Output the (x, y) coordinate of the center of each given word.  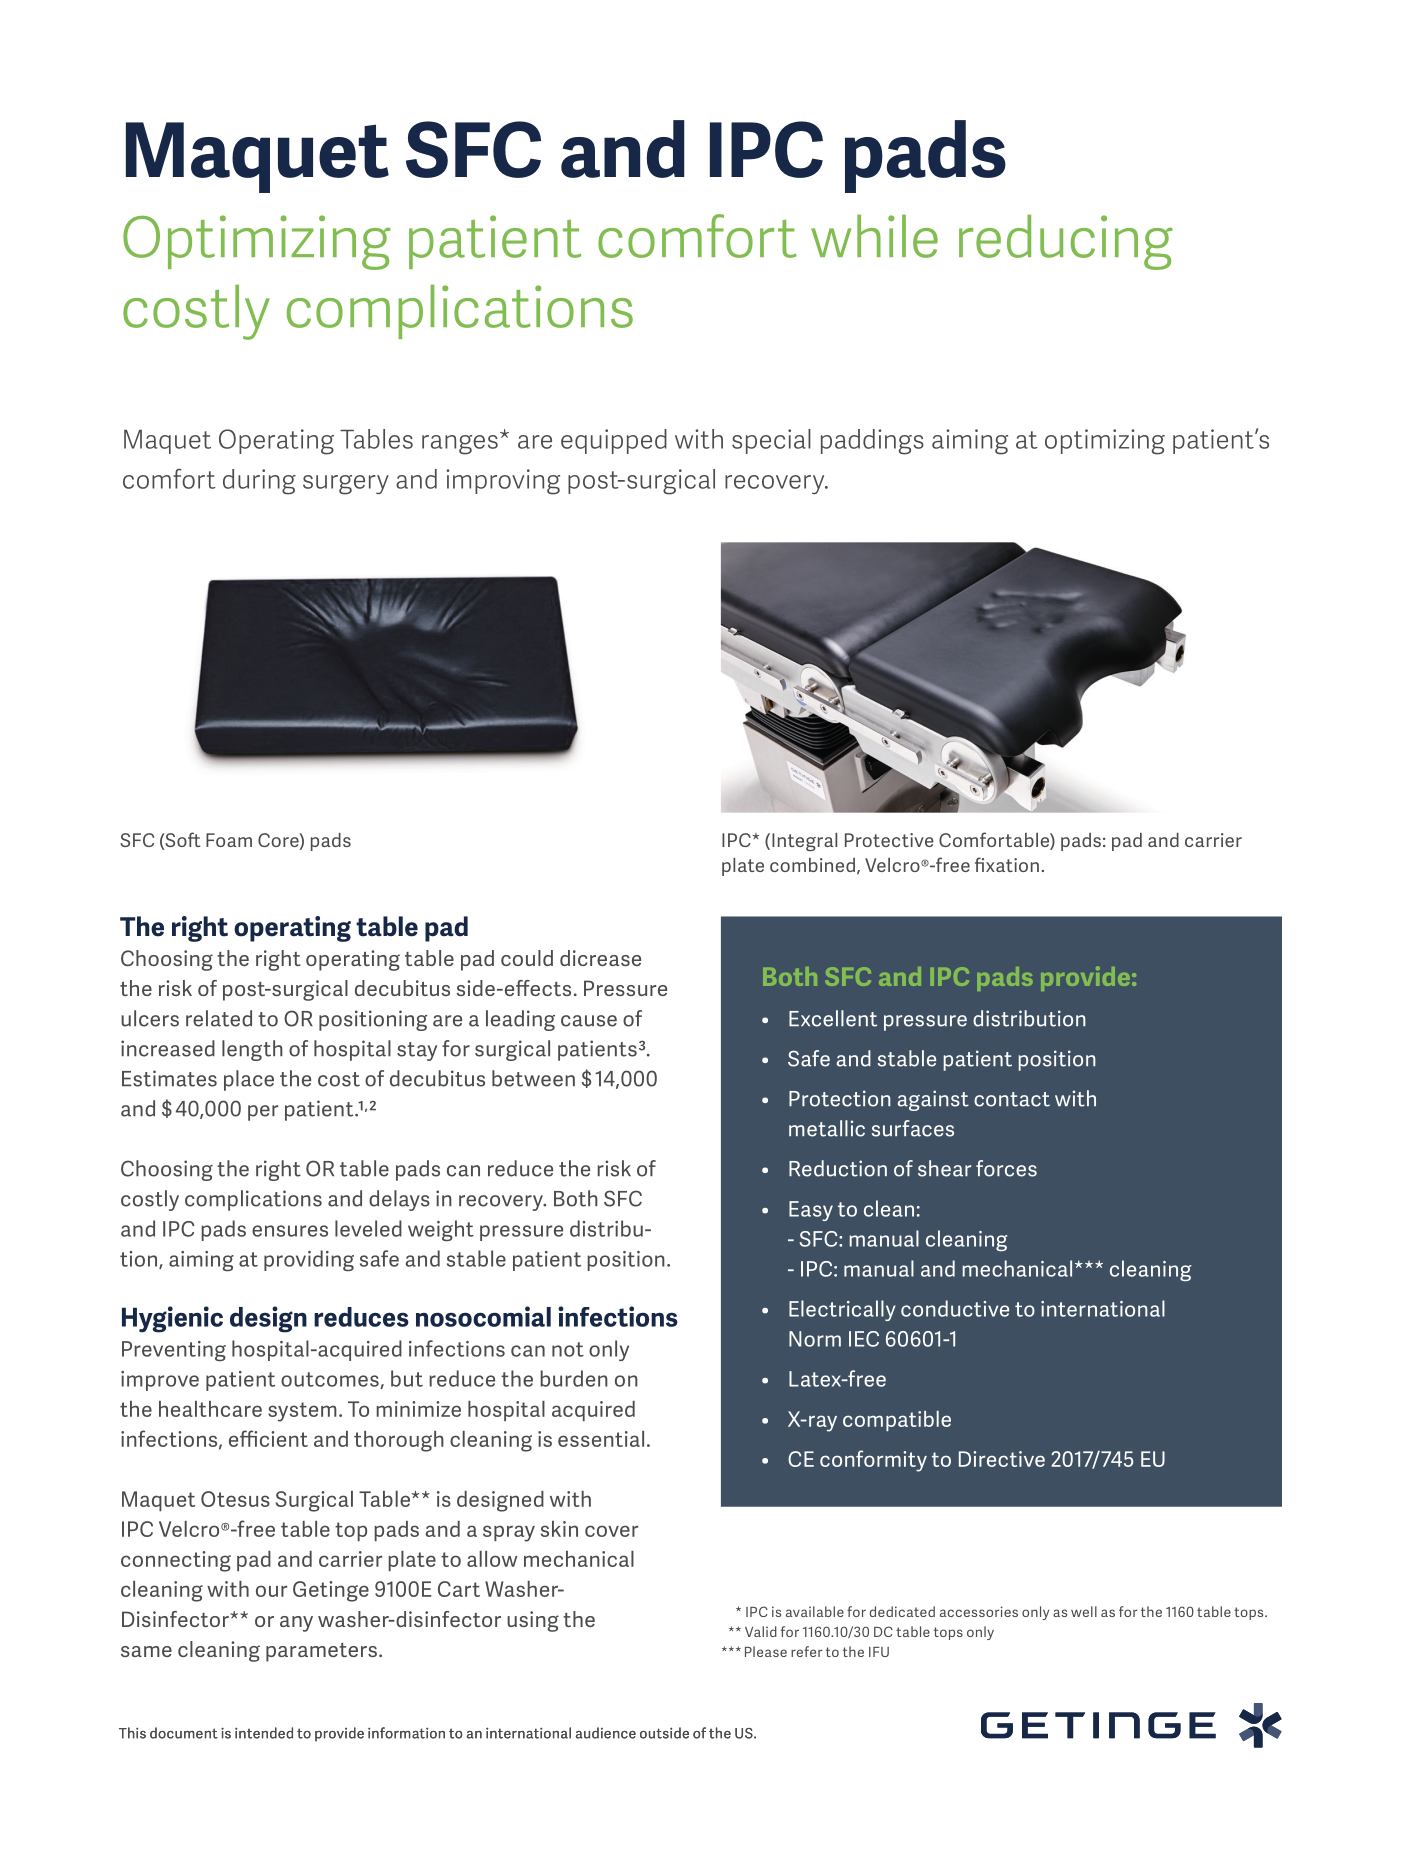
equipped (614, 441)
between (533, 1078)
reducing (1066, 242)
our (271, 1591)
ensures (290, 1231)
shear (944, 1168)
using (533, 1621)
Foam (229, 840)
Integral (804, 842)
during (259, 482)
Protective (889, 840)
